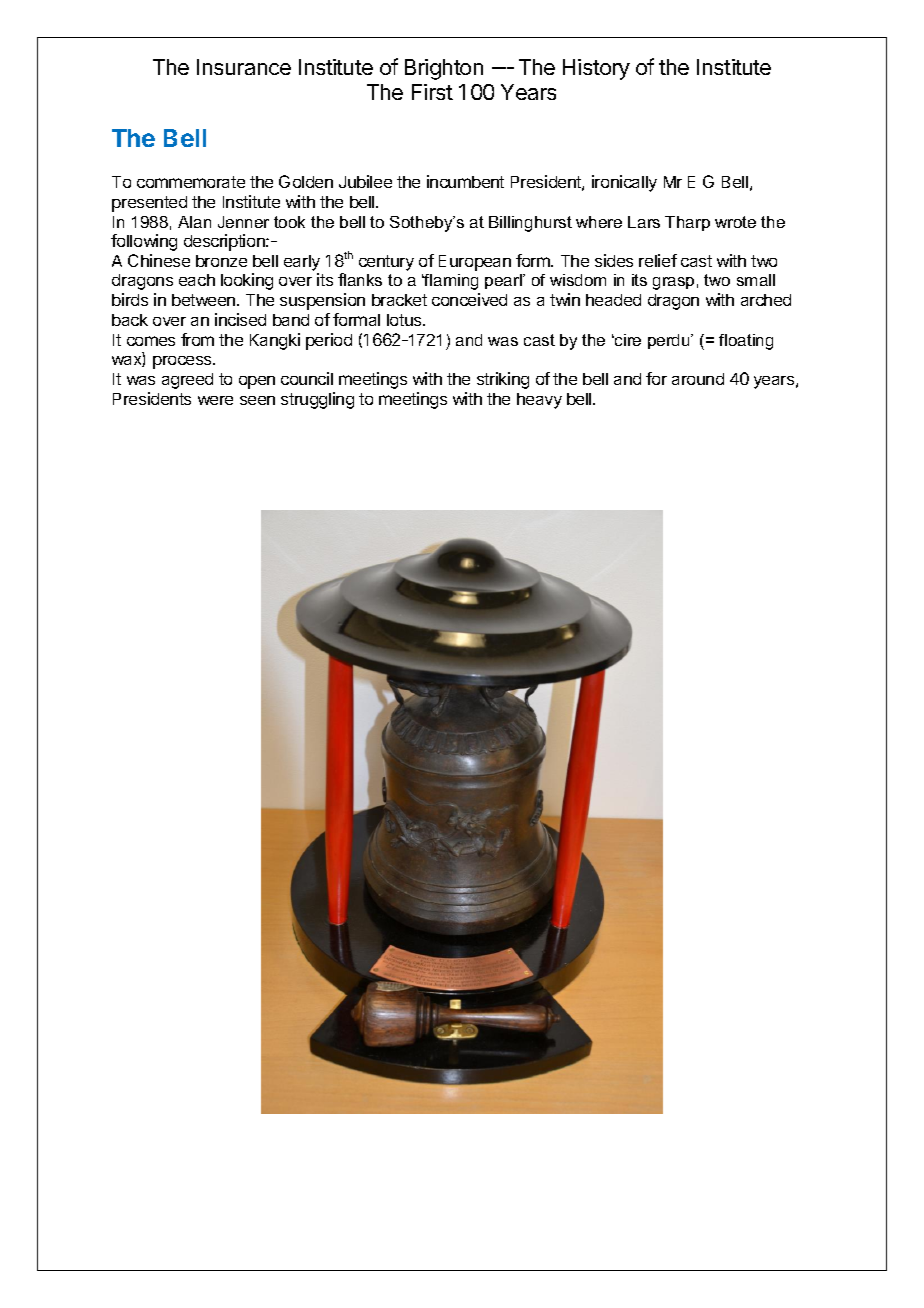 The width and height of the screenshot is (924, 1308). What do you see at coordinates (624, 183) in the screenshot?
I see `ironically` at bounding box center [624, 183].
